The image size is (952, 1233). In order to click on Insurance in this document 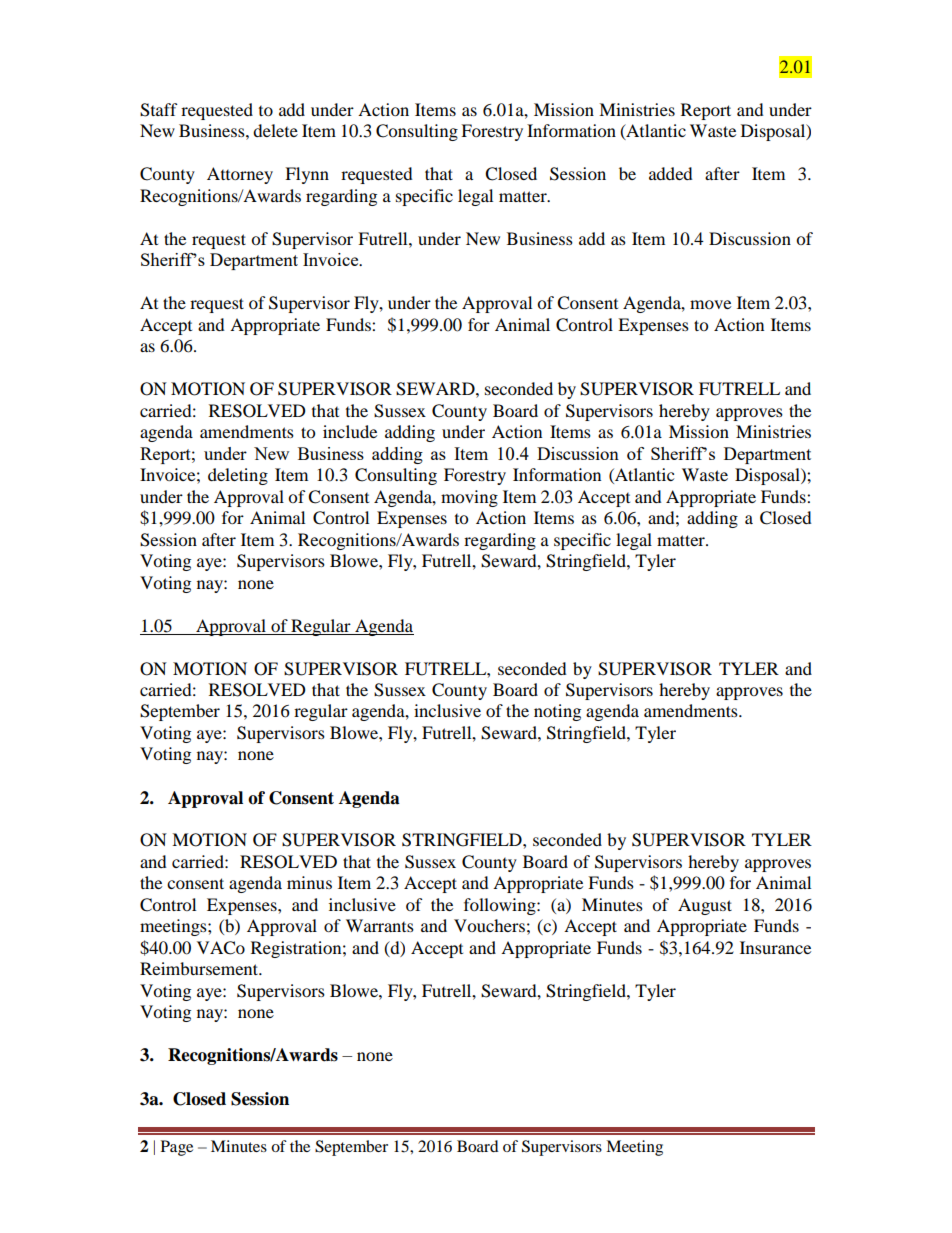, I will do `click(775, 947)`.
